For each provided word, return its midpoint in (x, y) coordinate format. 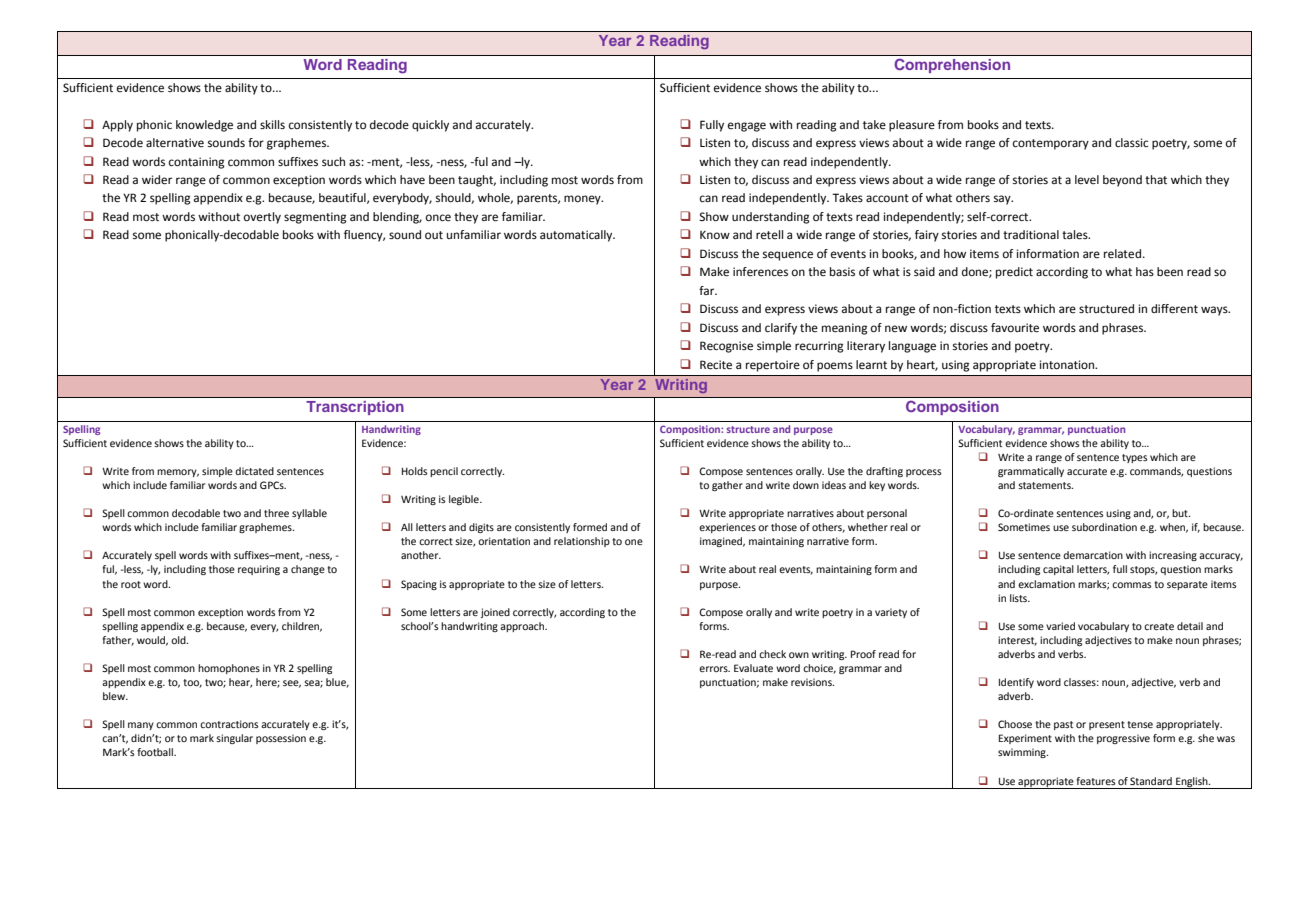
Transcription (355, 408)
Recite (716, 365)
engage (747, 127)
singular (234, 739)
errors (714, 669)
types (1134, 458)
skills (272, 124)
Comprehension (952, 66)
